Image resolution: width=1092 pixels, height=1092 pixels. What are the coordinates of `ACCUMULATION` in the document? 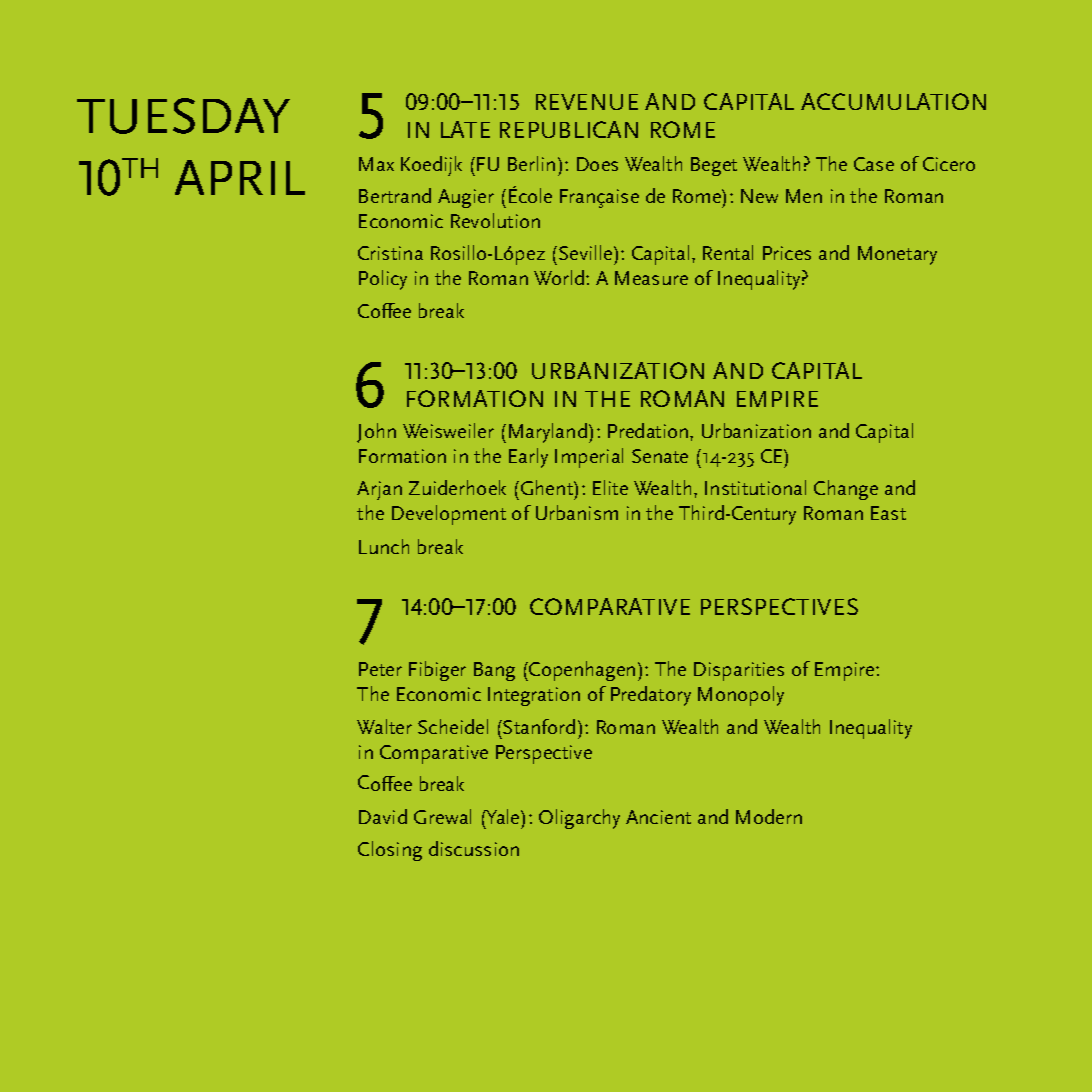 It's located at (893, 101).
